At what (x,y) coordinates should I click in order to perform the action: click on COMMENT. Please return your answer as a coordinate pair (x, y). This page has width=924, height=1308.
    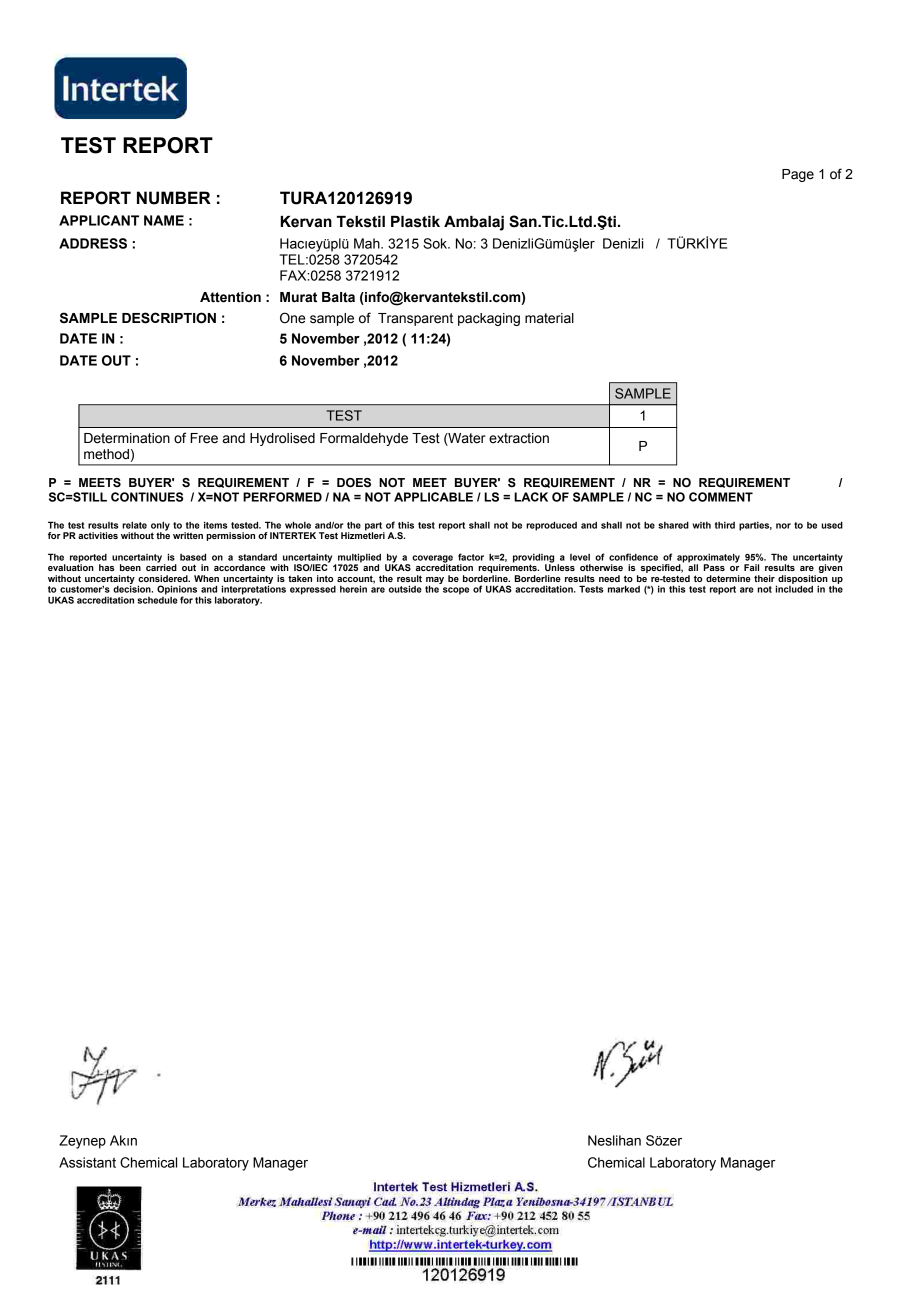
    Looking at the image, I should click on (721, 497).
